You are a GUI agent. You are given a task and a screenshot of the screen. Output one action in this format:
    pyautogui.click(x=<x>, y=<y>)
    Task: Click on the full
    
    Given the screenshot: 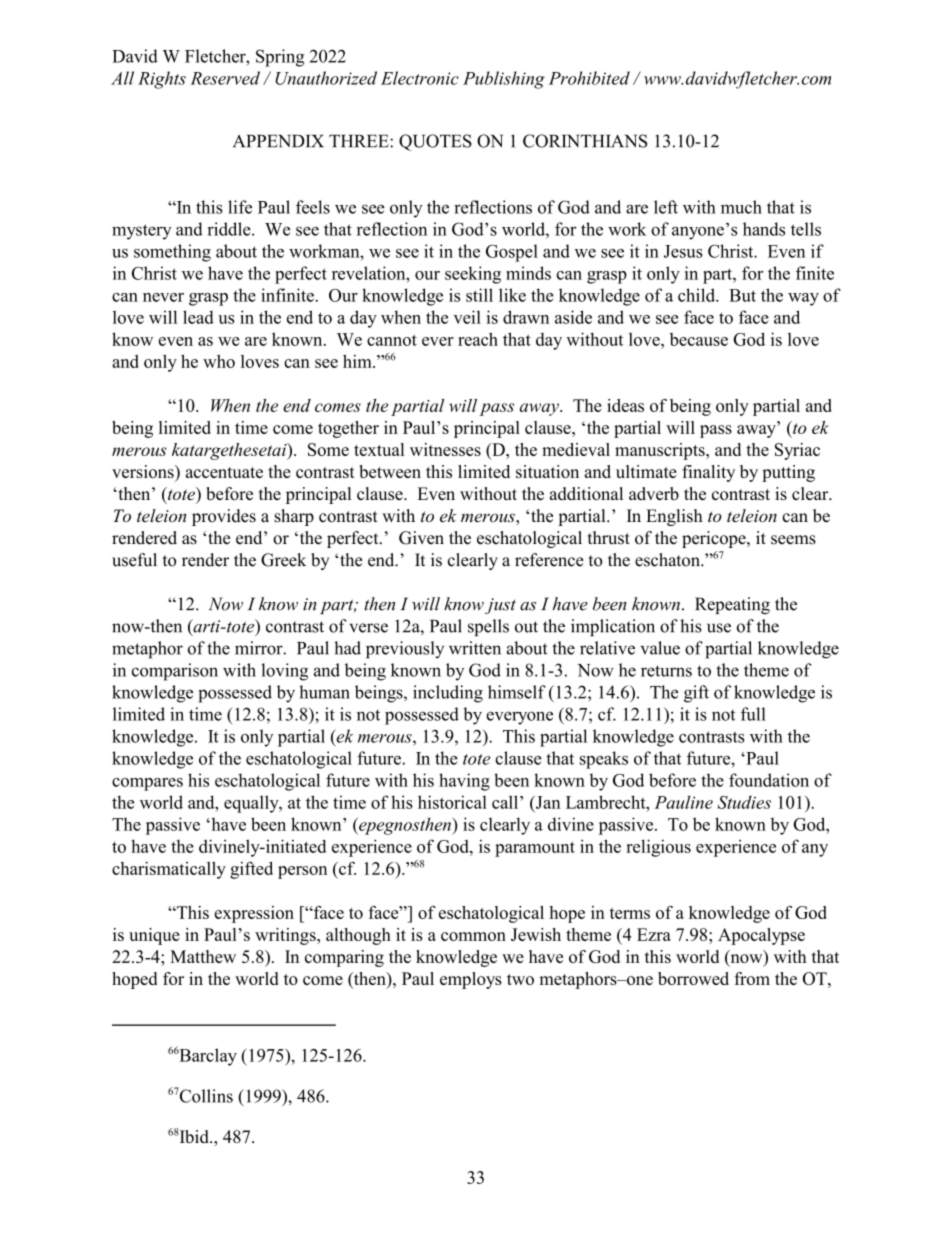 What is the action you would take?
    pyautogui.click(x=753, y=714)
